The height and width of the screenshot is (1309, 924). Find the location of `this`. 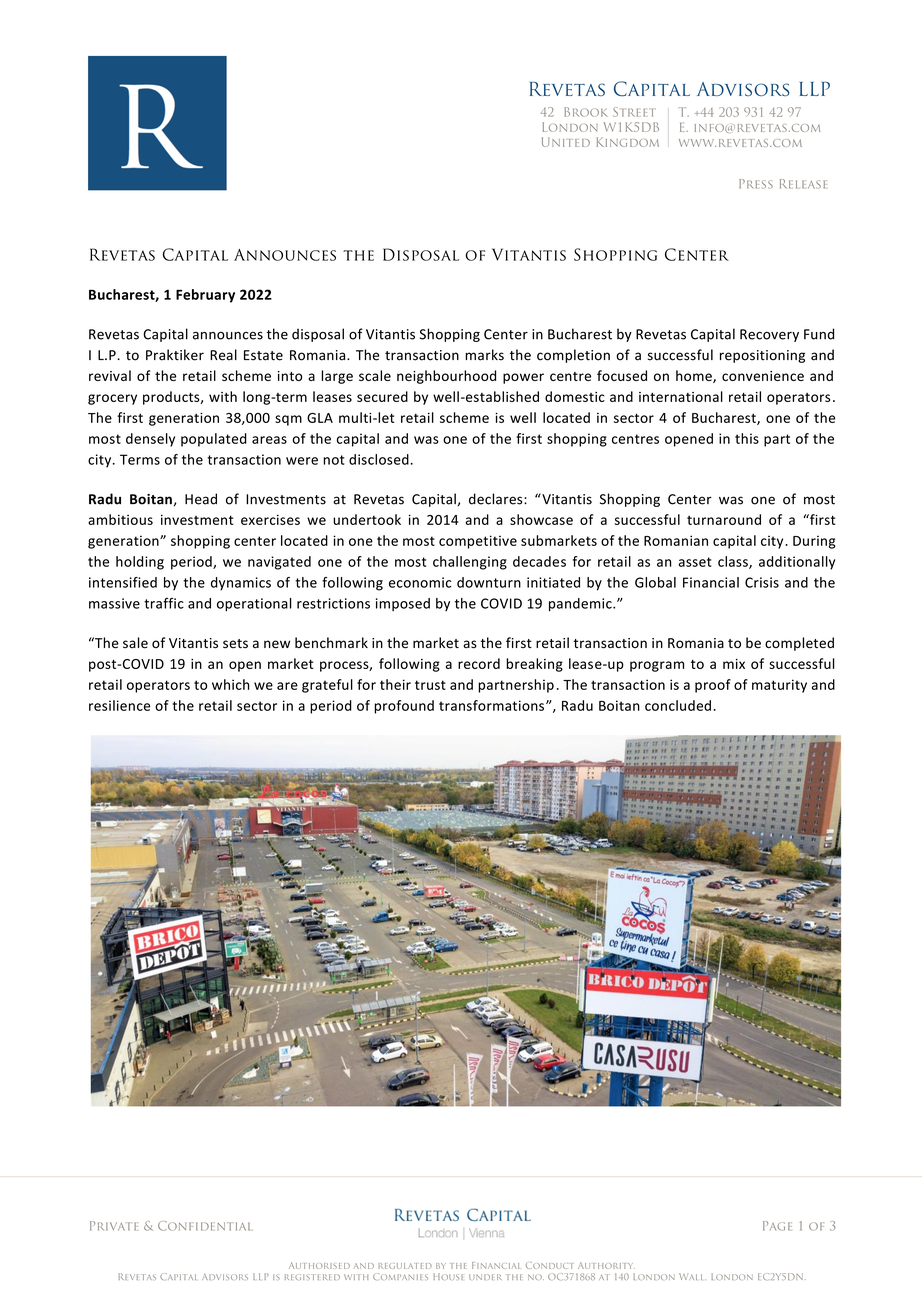

this is located at coordinates (747, 438).
